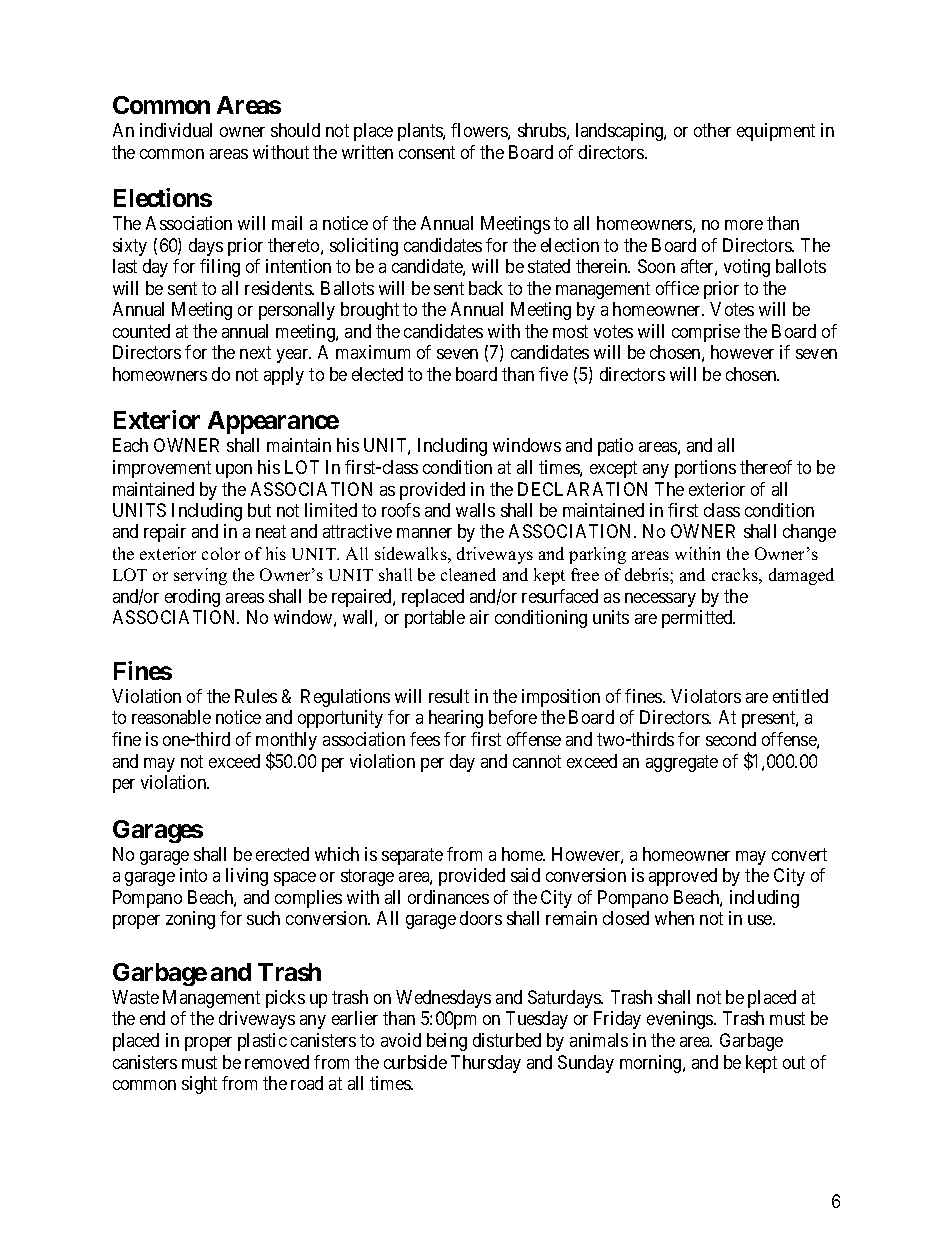  What do you see at coordinates (176, 130) in the document?
I see `individual` at bounding box center [176, 130].
